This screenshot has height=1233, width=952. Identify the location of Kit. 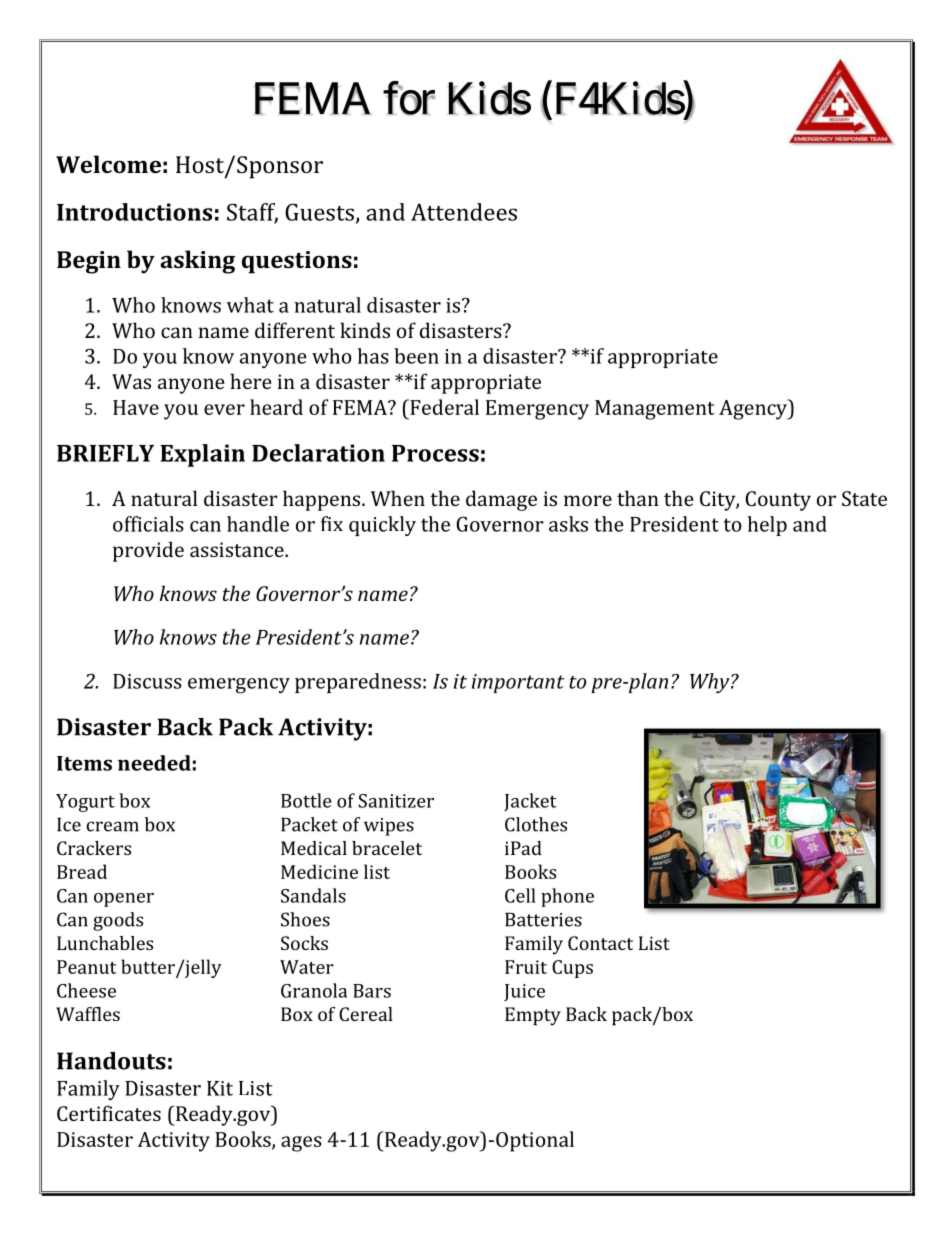
(220, 1088).
